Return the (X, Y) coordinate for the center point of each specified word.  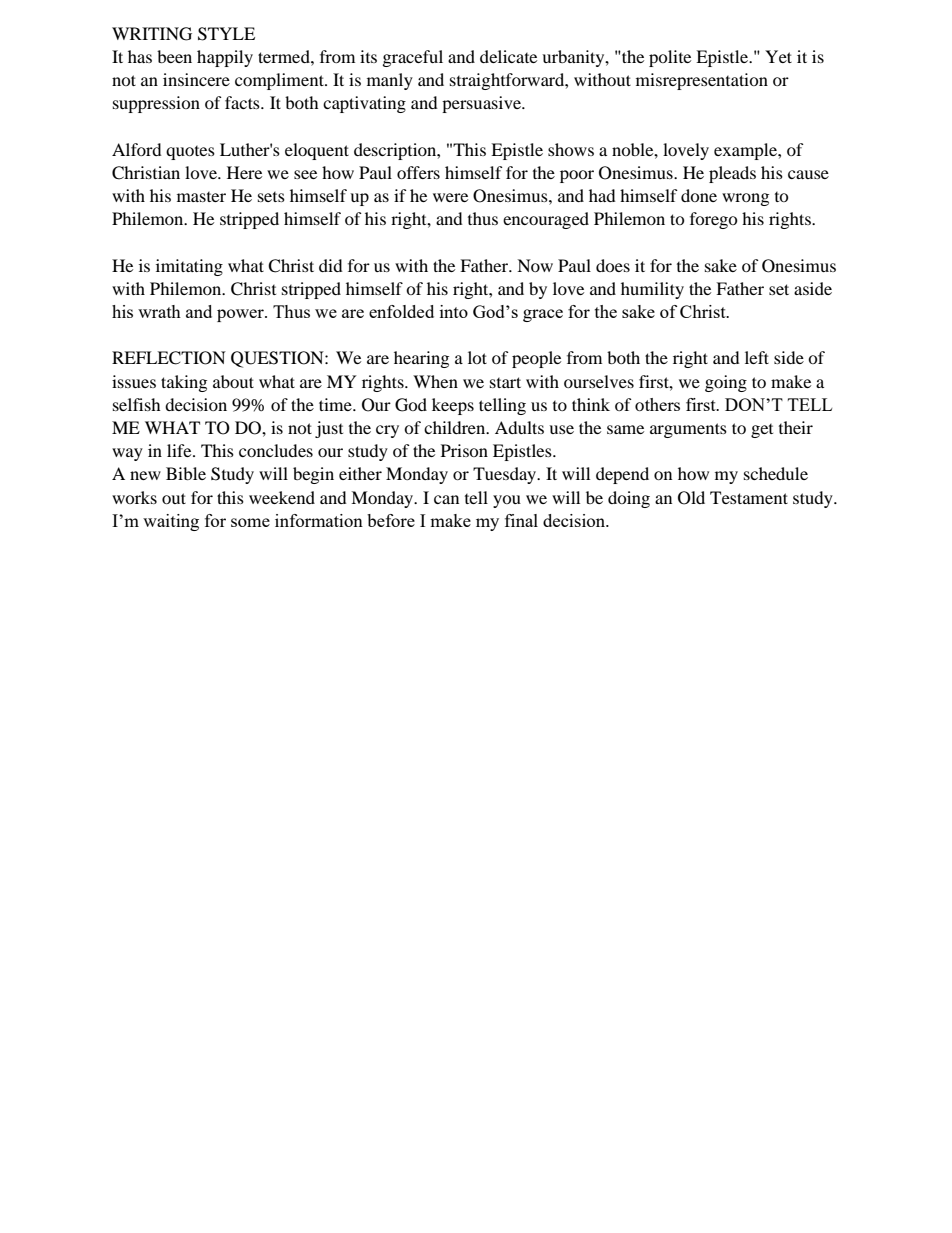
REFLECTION (169, 358)
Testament (749, 497)
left (757, 357)
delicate (508, 56)
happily (225, 58)
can (446, 499)
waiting (171, 522)
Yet (778, 56)
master (201, 197)
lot (477, 357)
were (450, 197)
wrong (745, 199)
